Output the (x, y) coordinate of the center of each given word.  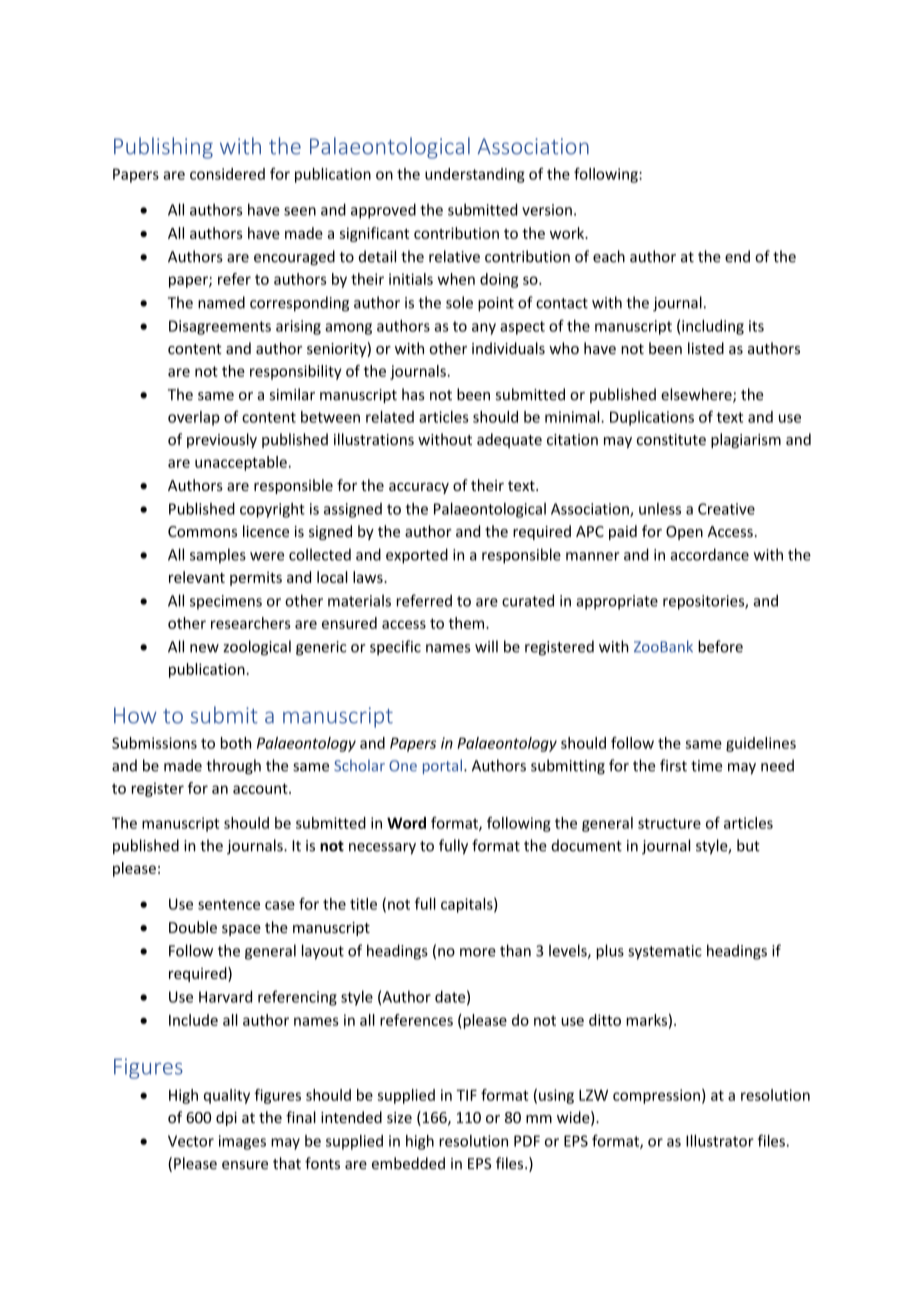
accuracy (419, 488)
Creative (726, 509)
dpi (226, 1118)
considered (227, 174)
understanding (475, 175)
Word (406, 823)
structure (669, 823)
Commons (202, 531)
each (609, 256)
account (261, 788)
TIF (466, 1095)
